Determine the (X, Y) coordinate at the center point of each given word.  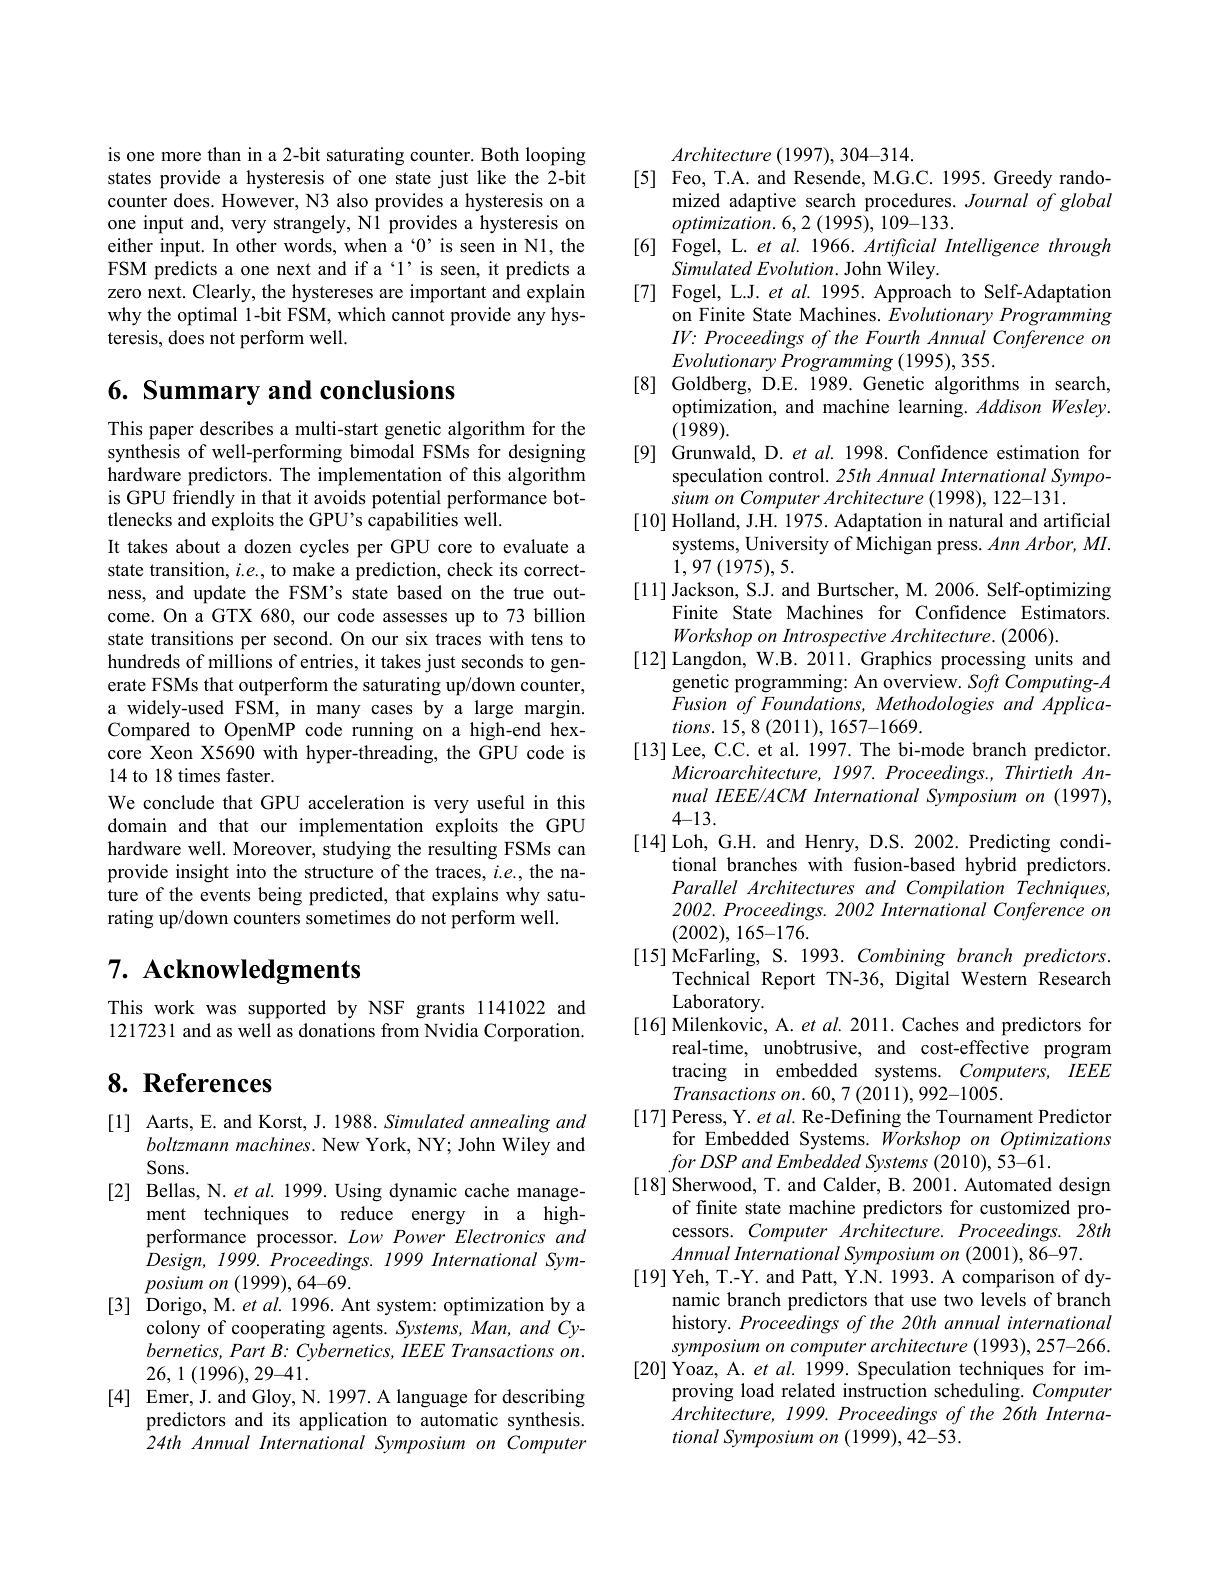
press (958, 548)
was (221, 1010)
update (219, 594)
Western (994, 979)
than (224, 154)
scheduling (978, 1392)
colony (173, 1329)
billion (559, 615)
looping (555, 156)
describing (543, 1398)
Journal (996, 200)
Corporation (533, 1032)
